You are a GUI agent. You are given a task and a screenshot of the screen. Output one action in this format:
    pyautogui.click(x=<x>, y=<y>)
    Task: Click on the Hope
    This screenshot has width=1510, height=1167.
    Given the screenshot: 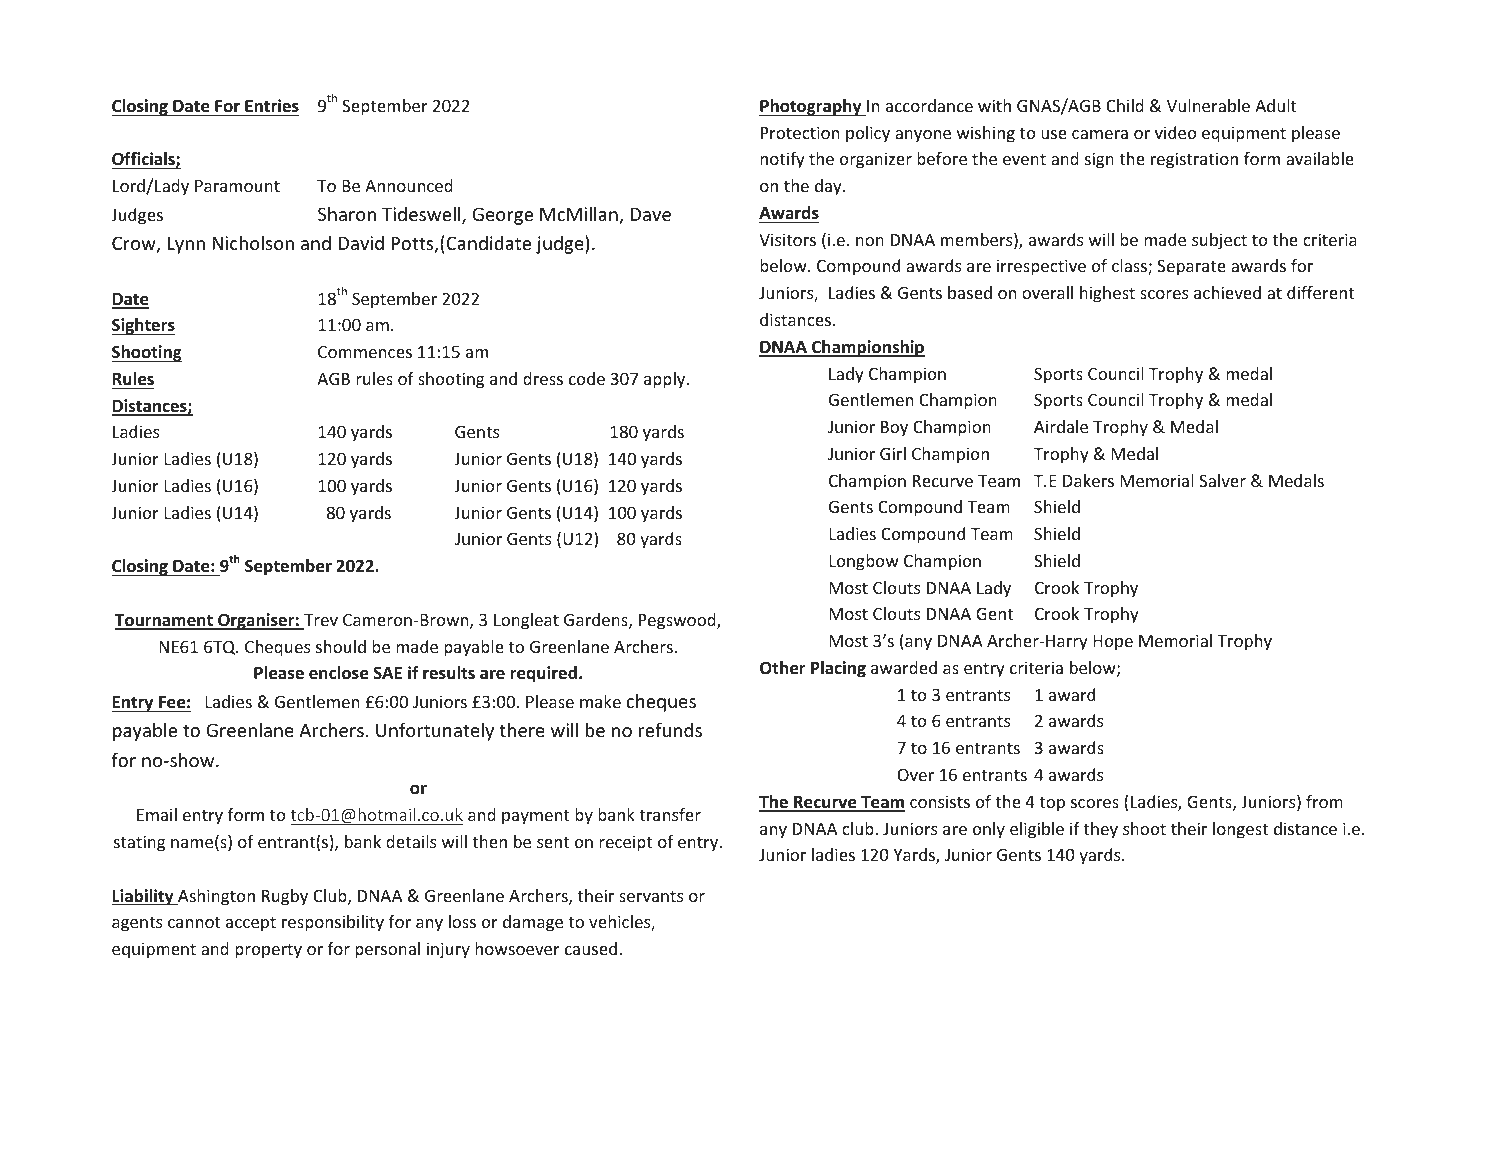 What is the action you would take?
    pyautogui.click(x=1113, y=643)
